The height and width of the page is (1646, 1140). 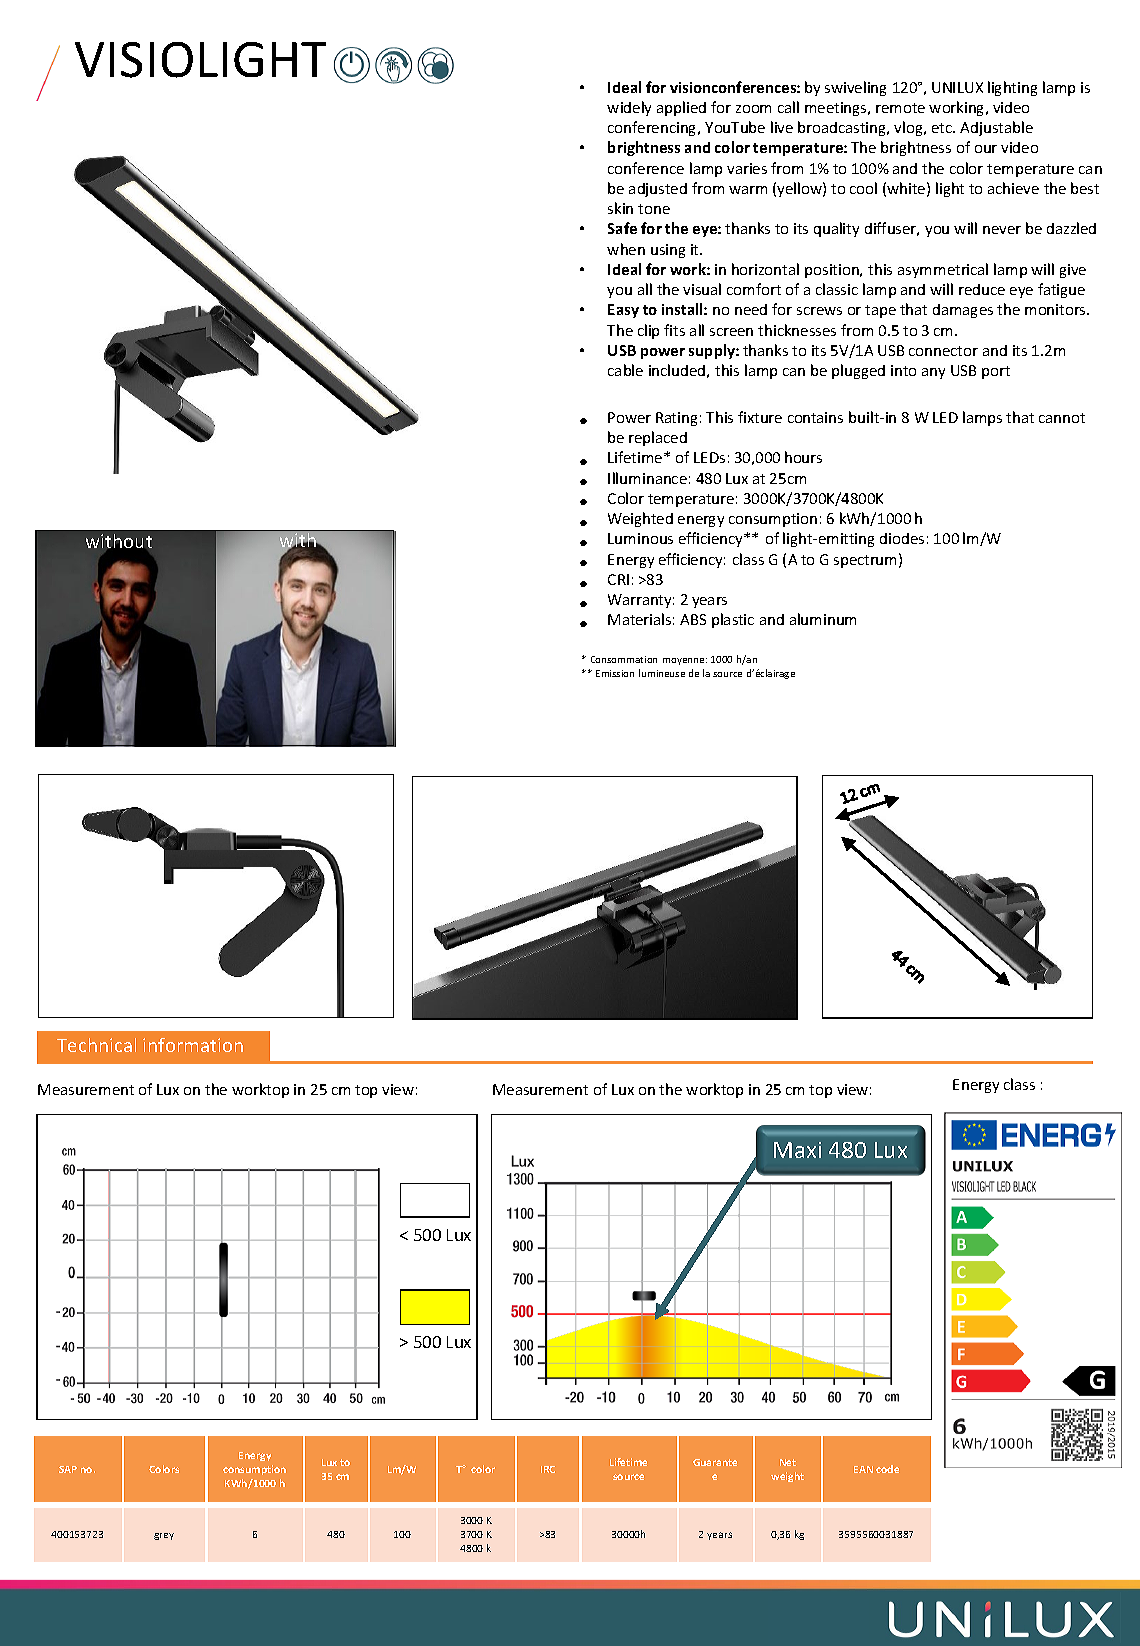 What do you see at coordinates (887, 1469) in the page?
I see `code` at bounding box center [887, 1469].
